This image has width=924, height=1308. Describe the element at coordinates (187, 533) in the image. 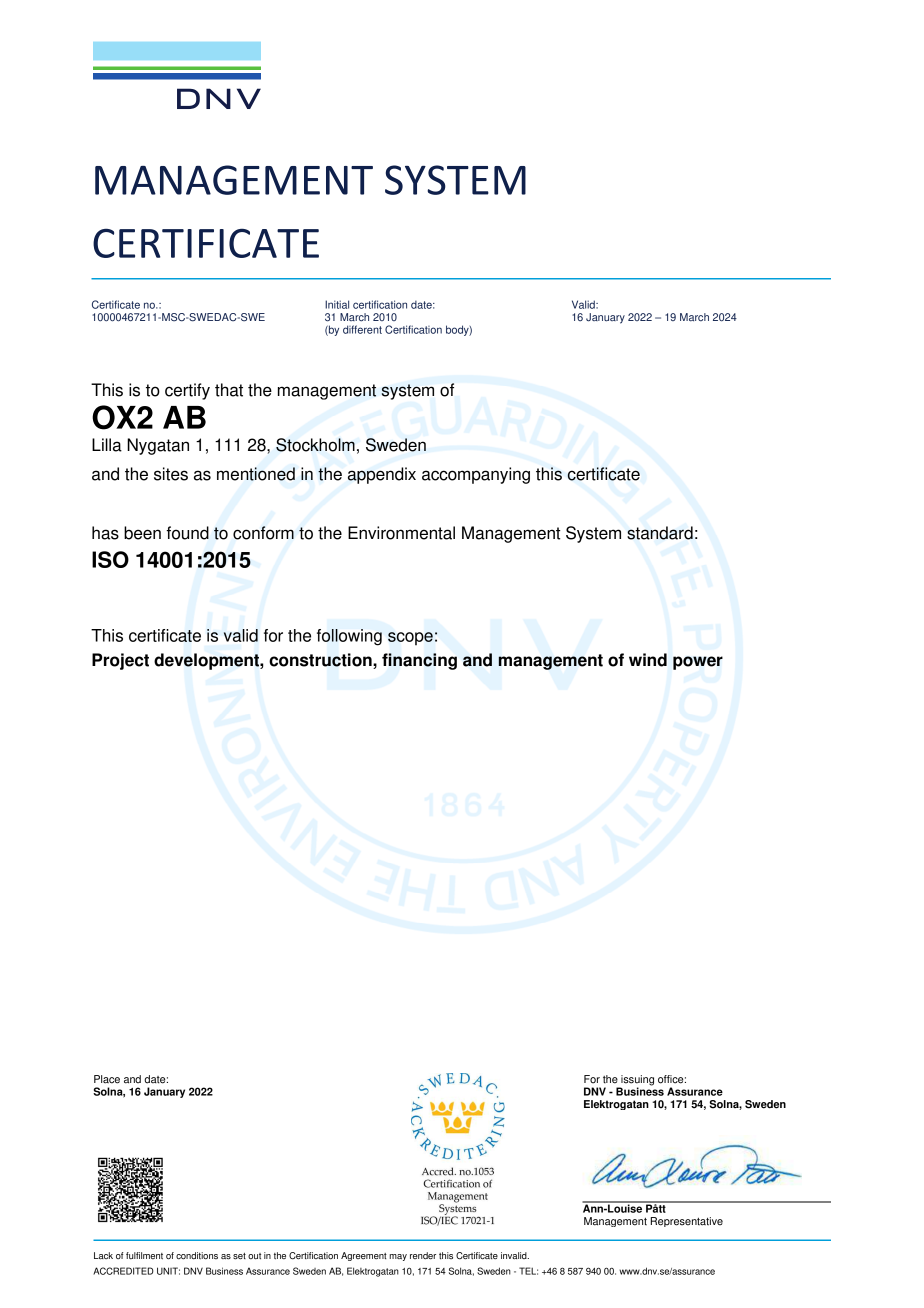

I see `found` at that location.
